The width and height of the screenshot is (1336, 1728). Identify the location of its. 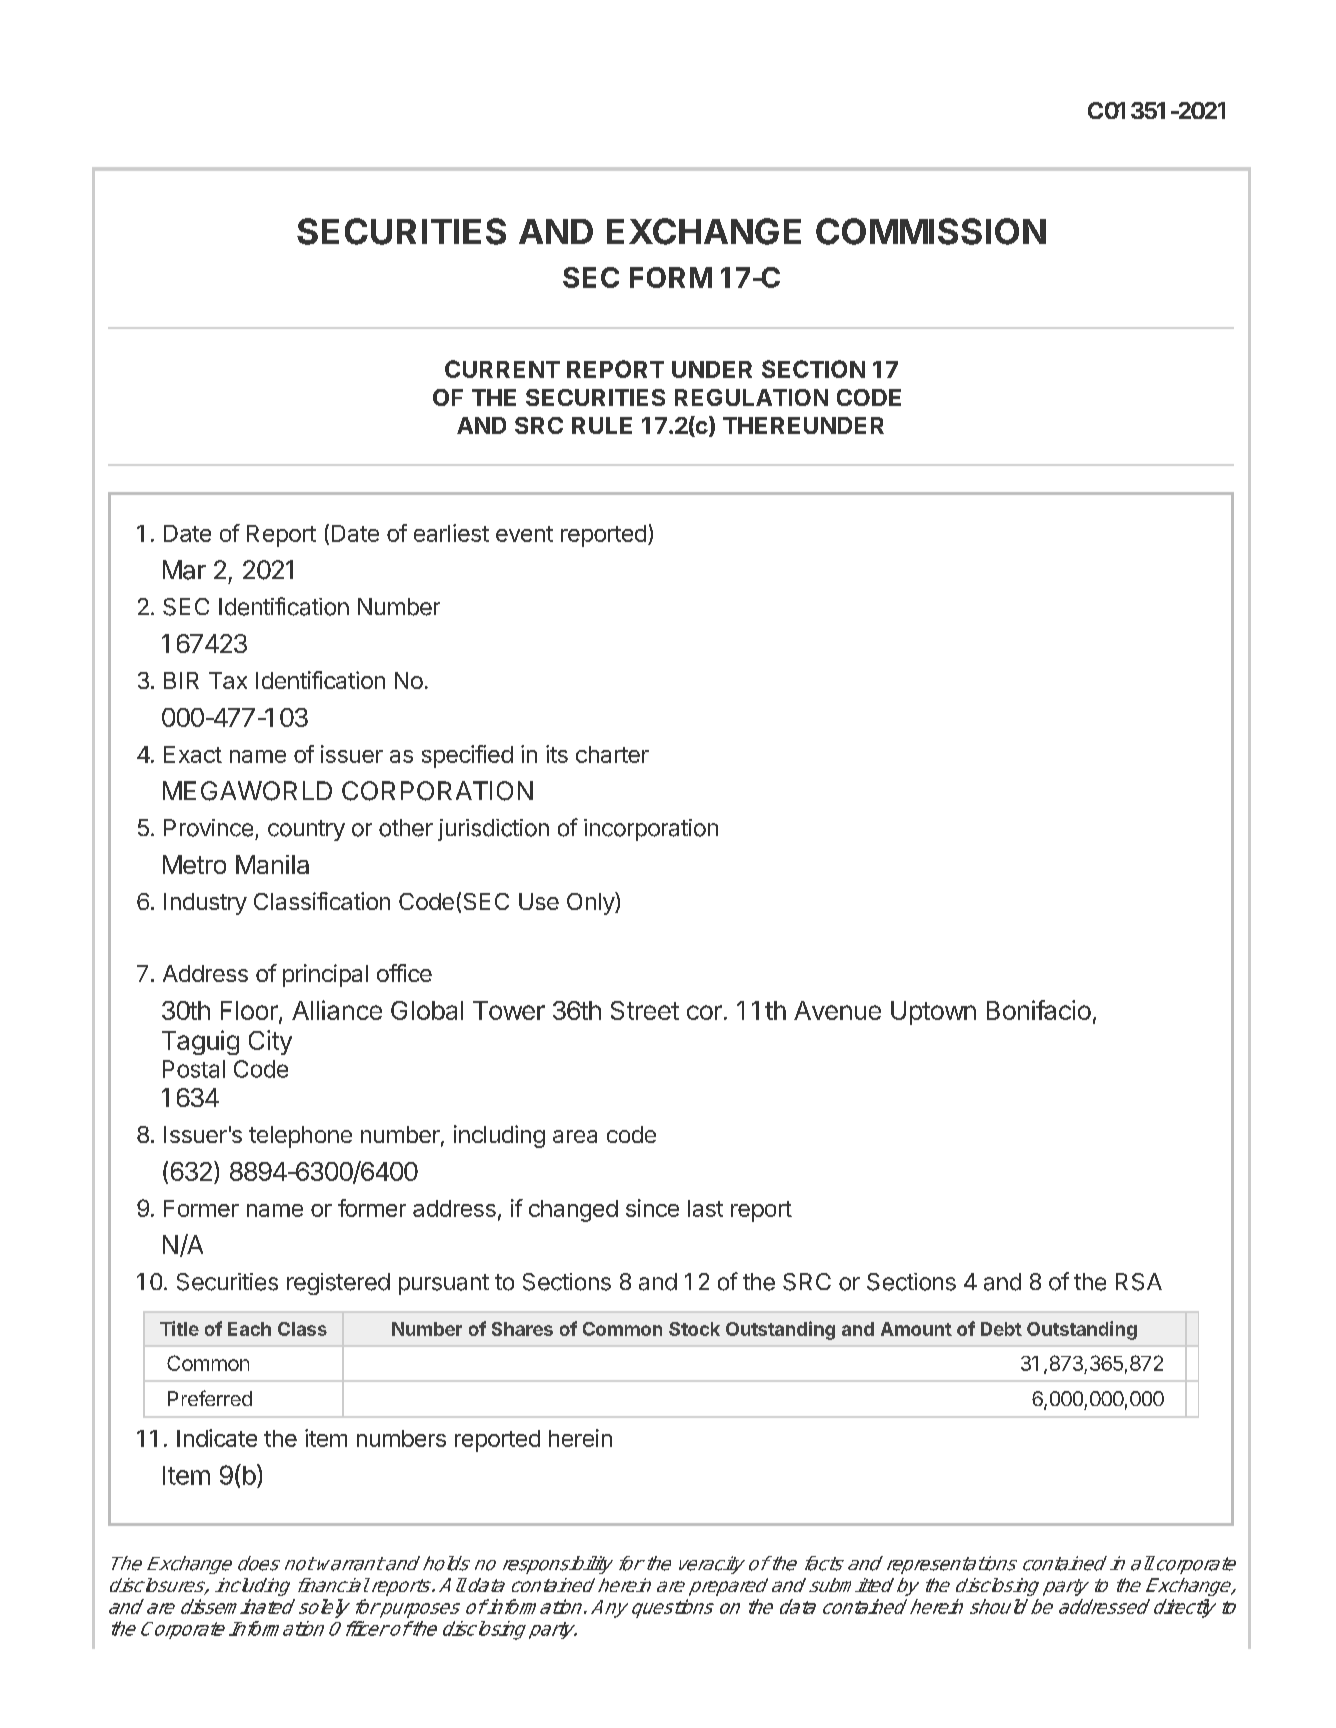
(557, 754).
